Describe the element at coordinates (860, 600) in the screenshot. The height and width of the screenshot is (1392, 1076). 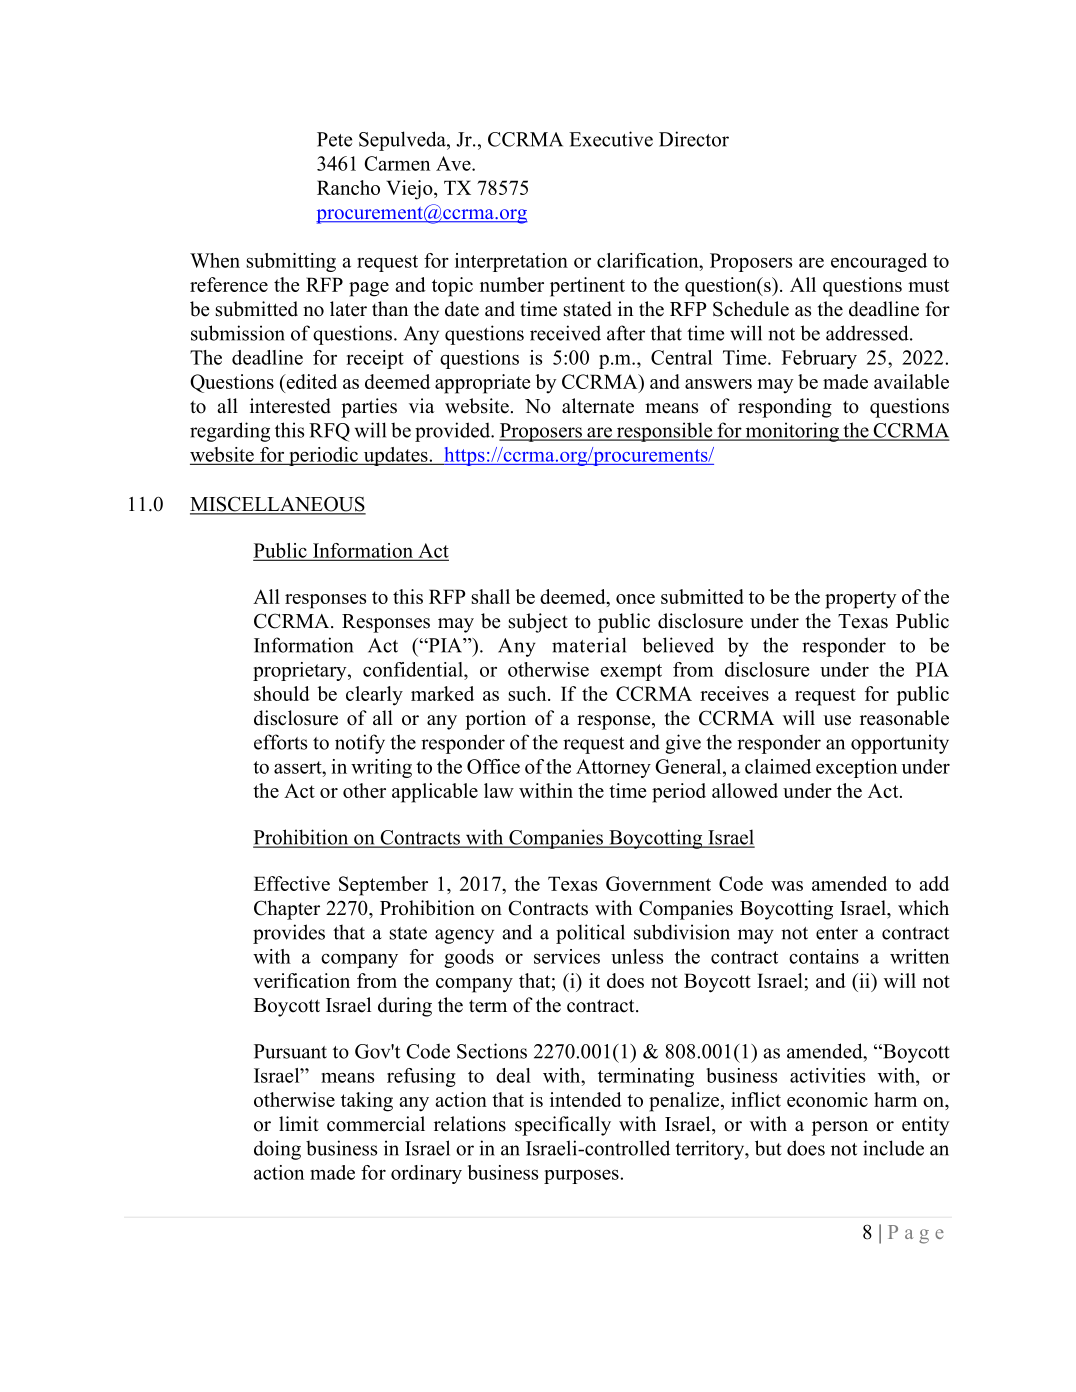
I see `property` at that location.
